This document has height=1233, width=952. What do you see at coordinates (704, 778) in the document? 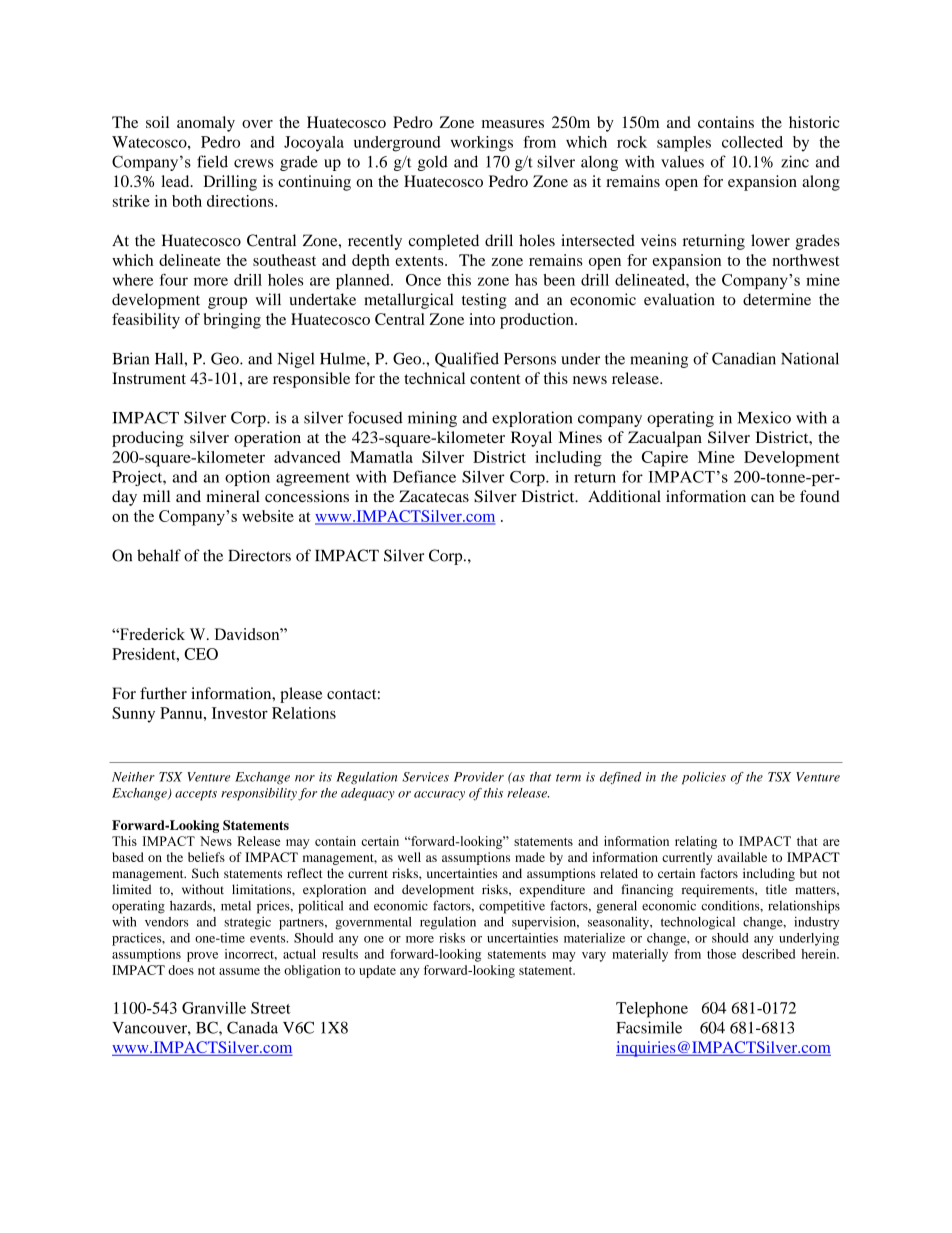
I see `policies` at bounding box center [704, 778].
